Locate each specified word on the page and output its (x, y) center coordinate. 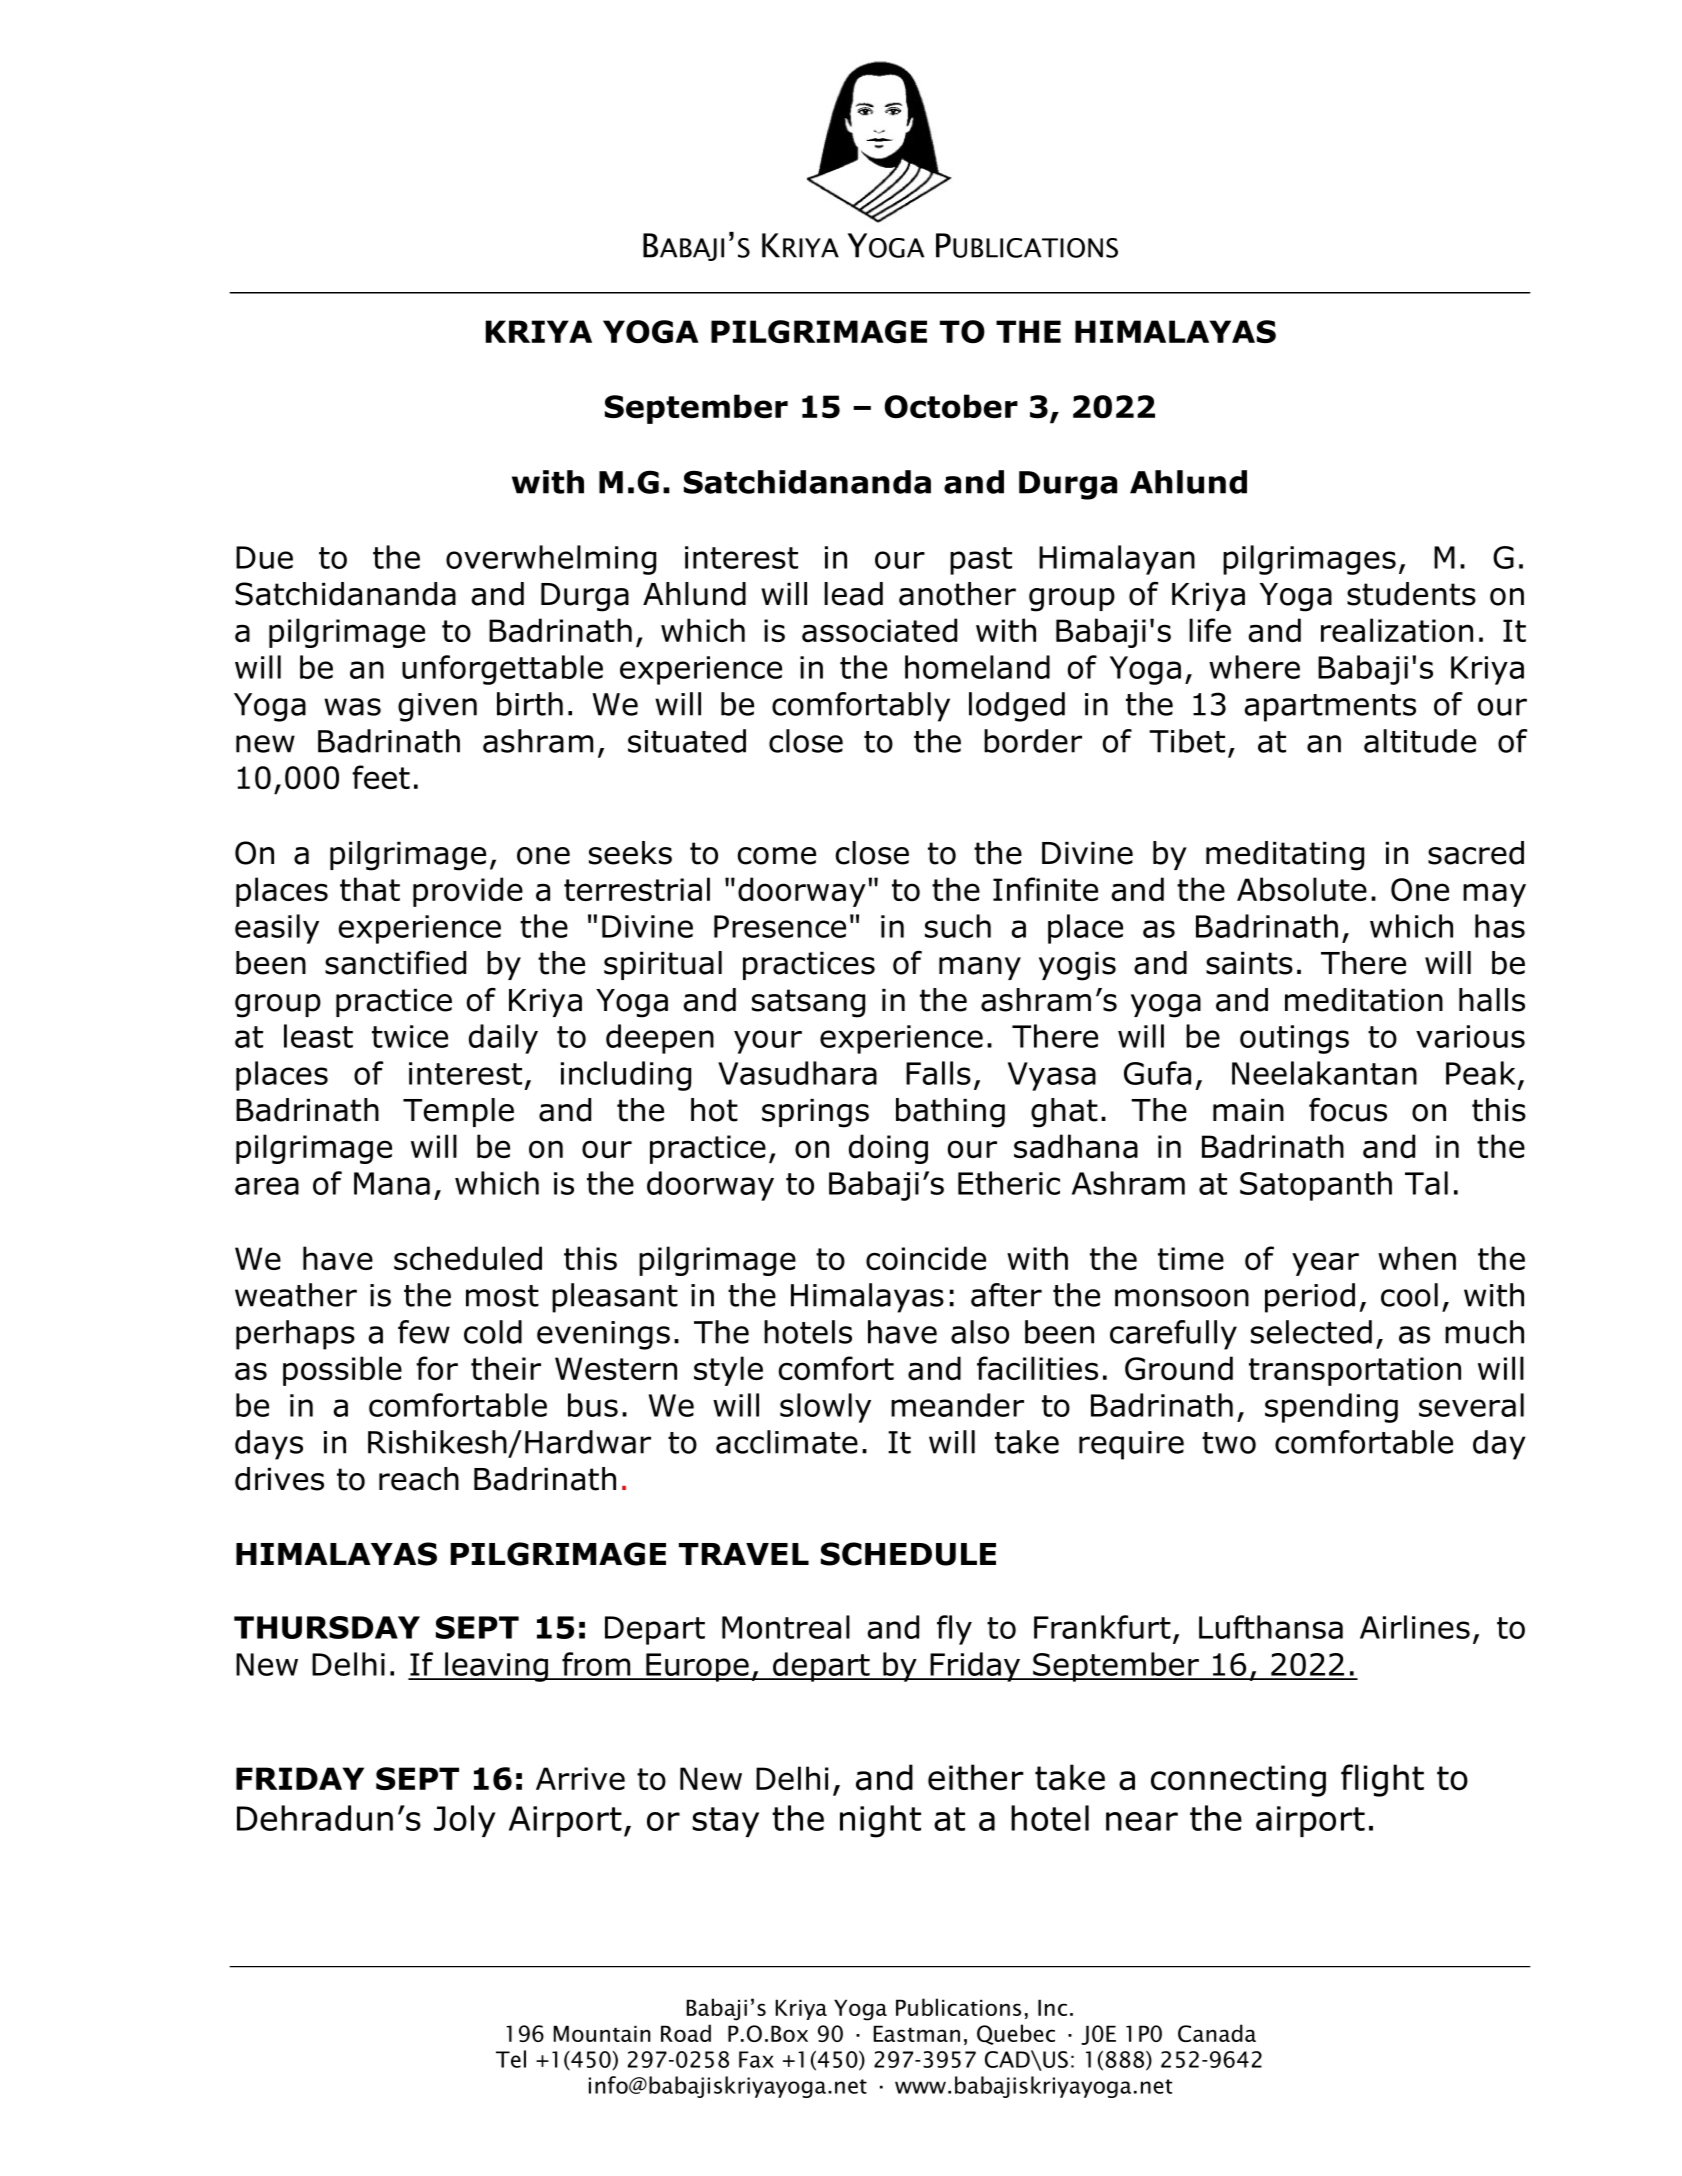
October (951, 406)
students (1411, 594)
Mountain (602, 2033)
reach (419, 1479)
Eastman (916, 2033)
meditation (1364, 1000)
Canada (1217, 2033)
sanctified (395, 963)
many (980, 968)
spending (1331, 1408)
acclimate (787, 1442)
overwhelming (551, 560)
